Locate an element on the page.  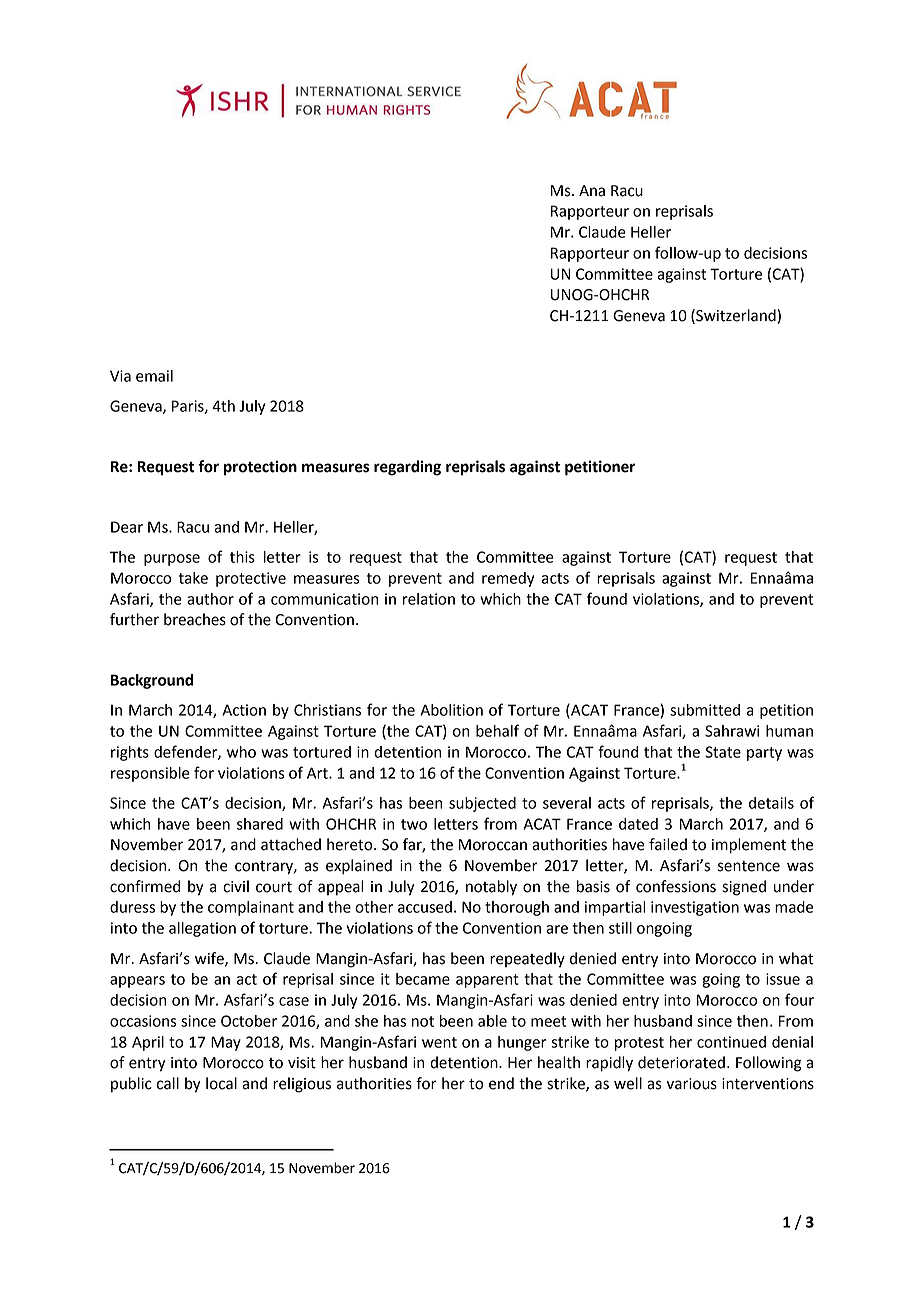
Ana is located at coordinates (592, 191).
